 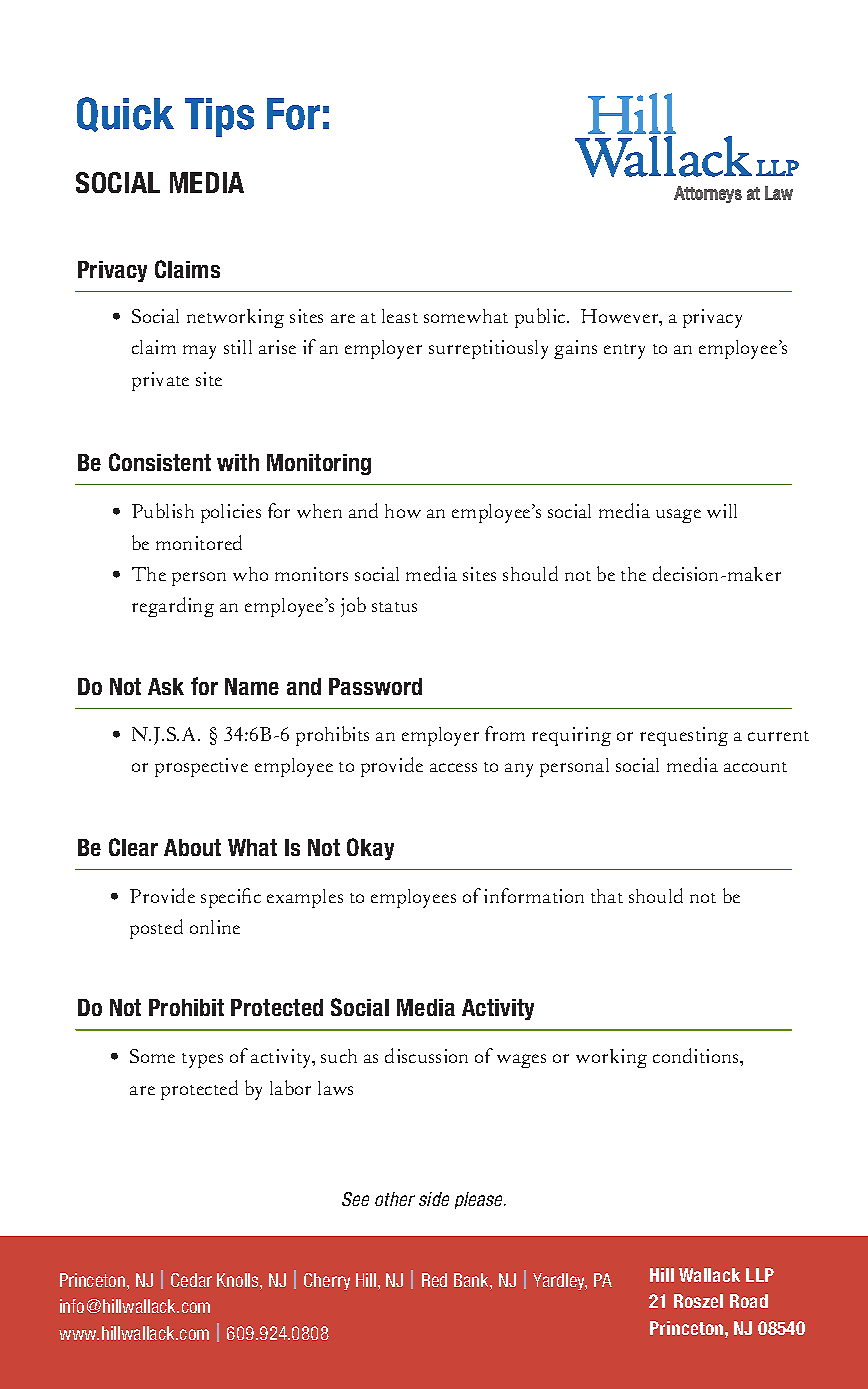 I want to click on from, so click(x=505, y=733).
